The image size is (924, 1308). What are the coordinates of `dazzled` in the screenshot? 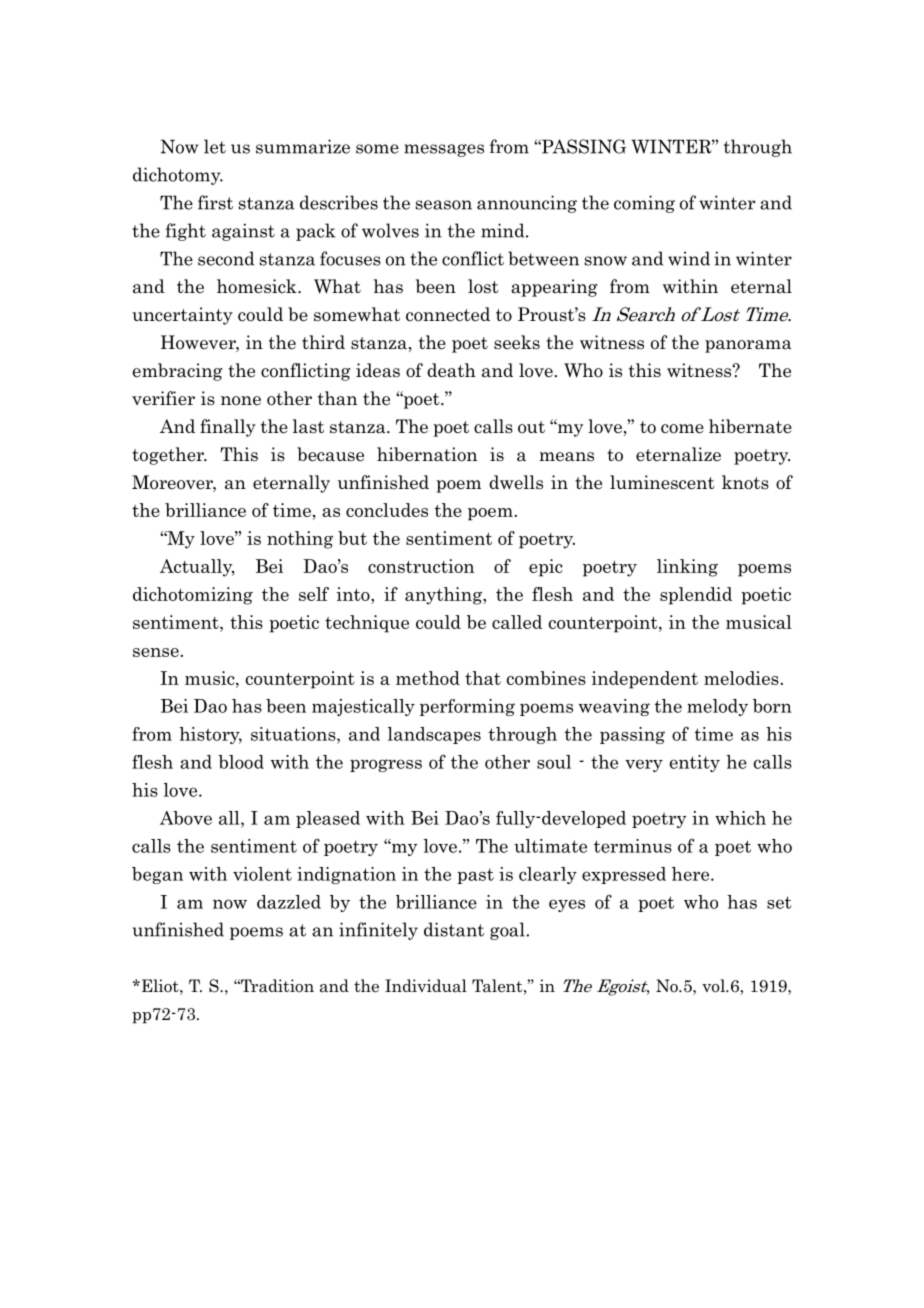 It's located at (289, 902).
